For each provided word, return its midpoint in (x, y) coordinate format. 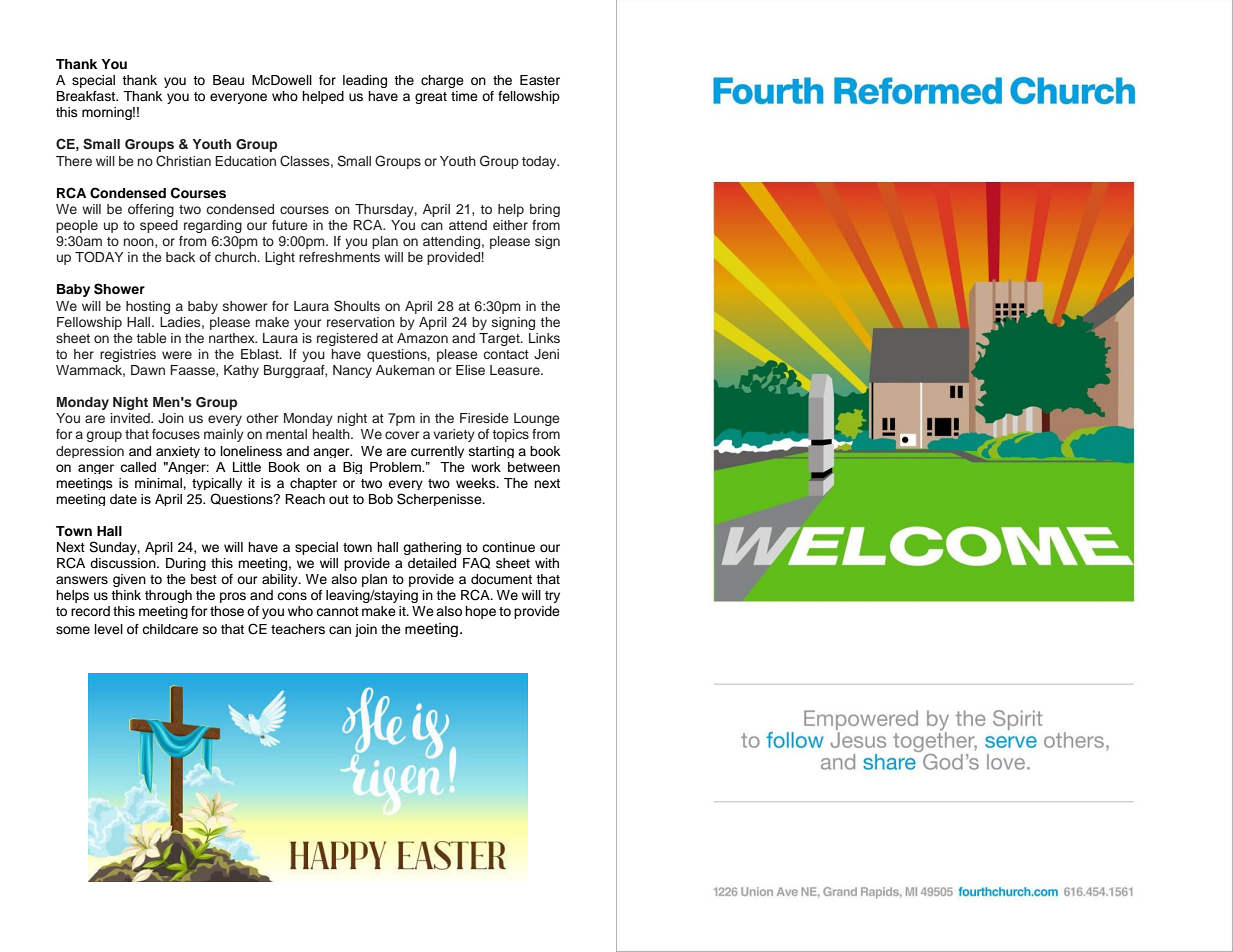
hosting (148, 307)
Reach (305, 499)
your (307, 324)
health (332, 434)
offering (151, 210)
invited (131, 418)
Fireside (484, 418)
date (123, 499)
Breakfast (87, 96)
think (126, 595)
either (510, 225)
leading (365, 81)
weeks (477, 483)
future (290, 225)
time (464, 96)
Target (500, 339)
